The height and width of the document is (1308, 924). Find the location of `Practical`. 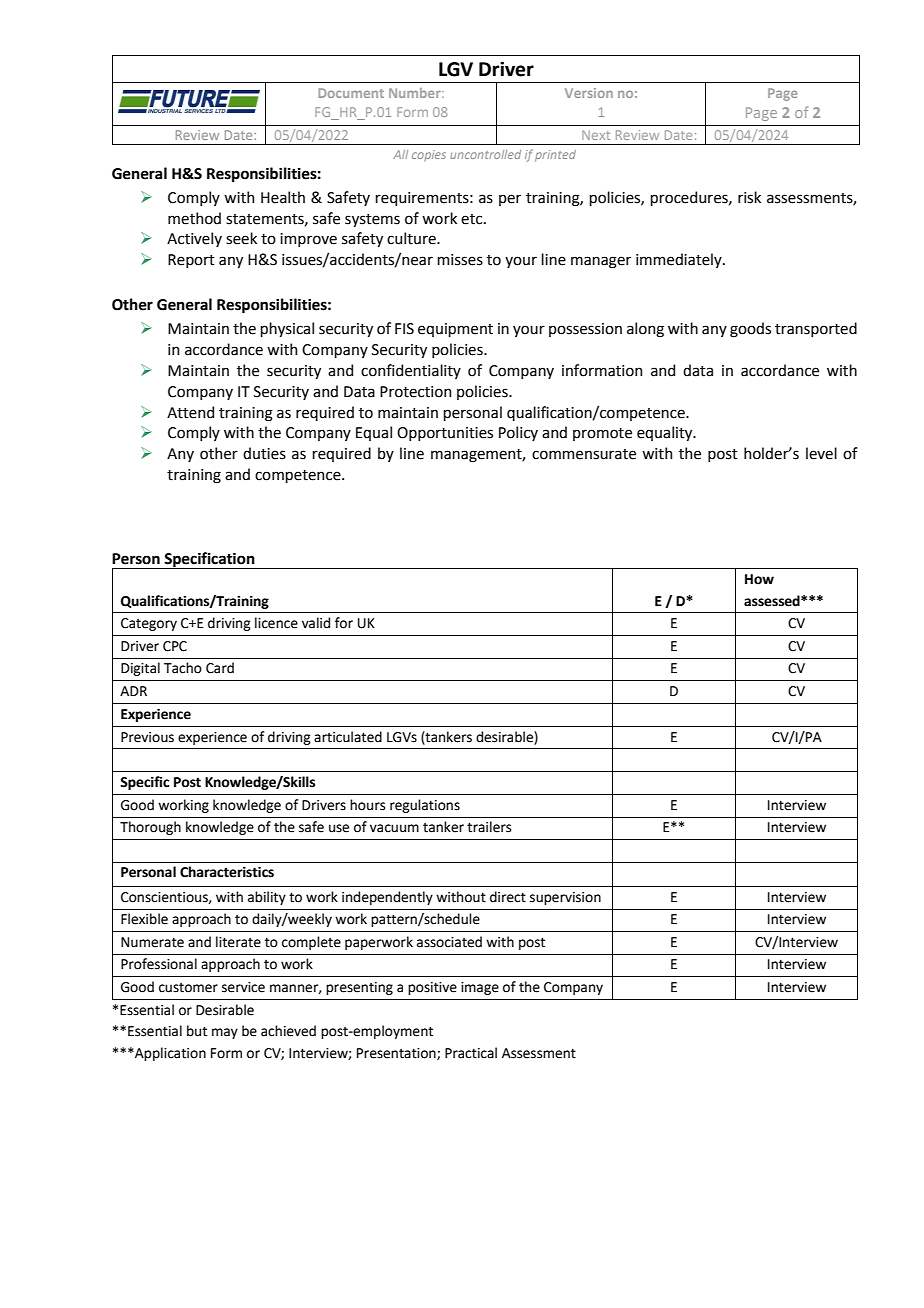

Practical is located at coordinates (471, 1053).
